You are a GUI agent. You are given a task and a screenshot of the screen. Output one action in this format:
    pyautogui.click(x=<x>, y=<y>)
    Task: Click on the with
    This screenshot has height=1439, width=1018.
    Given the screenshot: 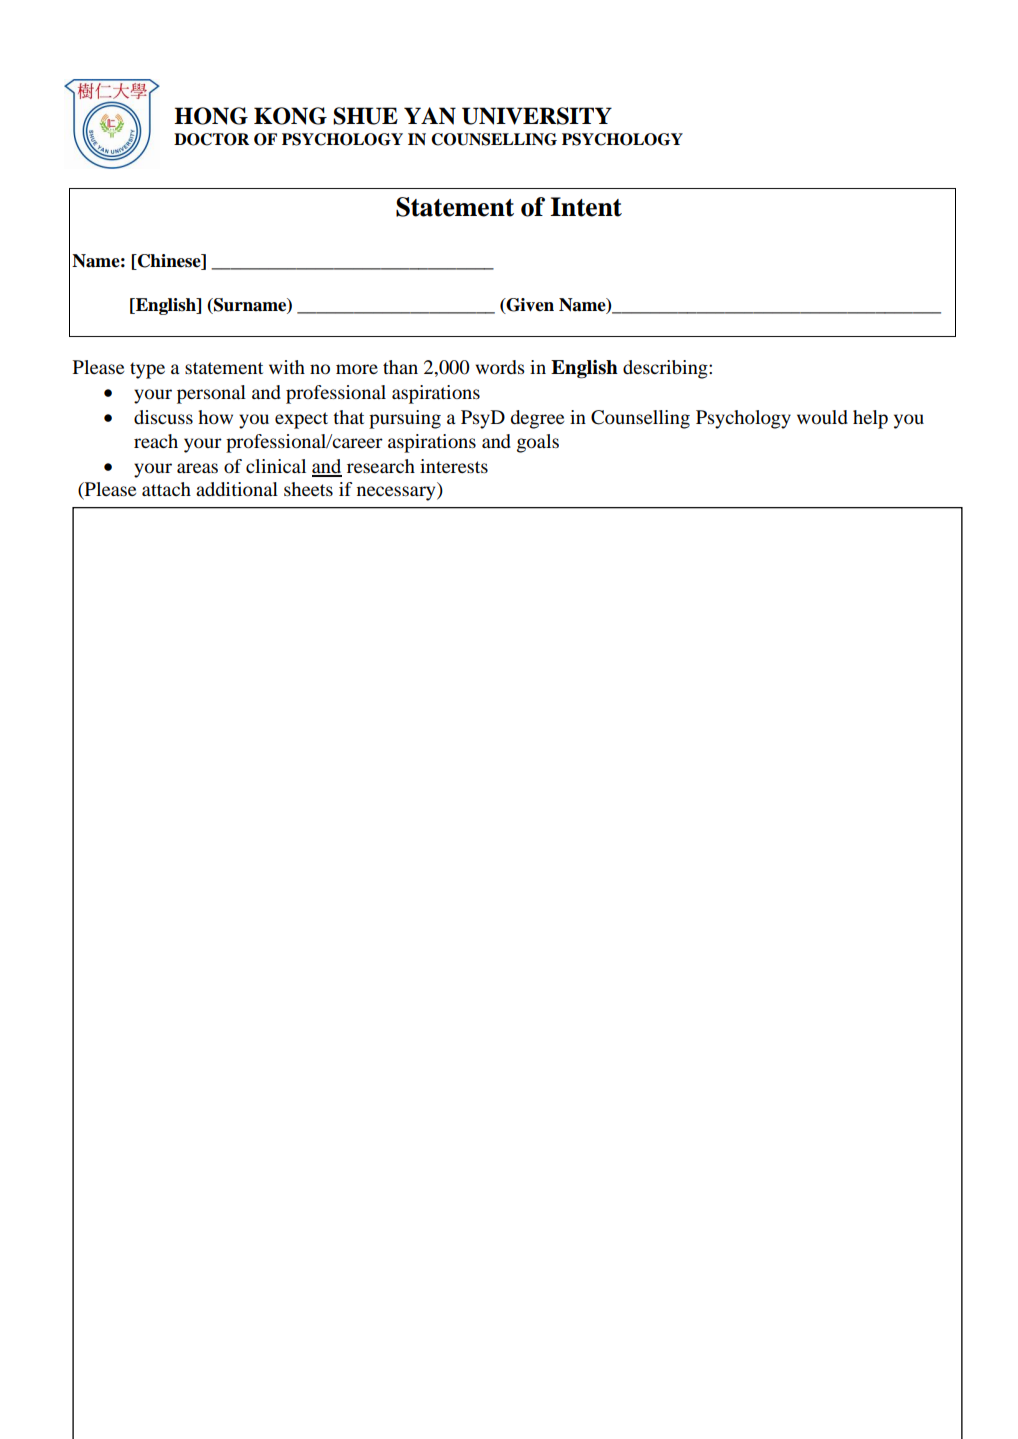 What is the action you would take?
    pyautogui.click(x=287, y=367)
